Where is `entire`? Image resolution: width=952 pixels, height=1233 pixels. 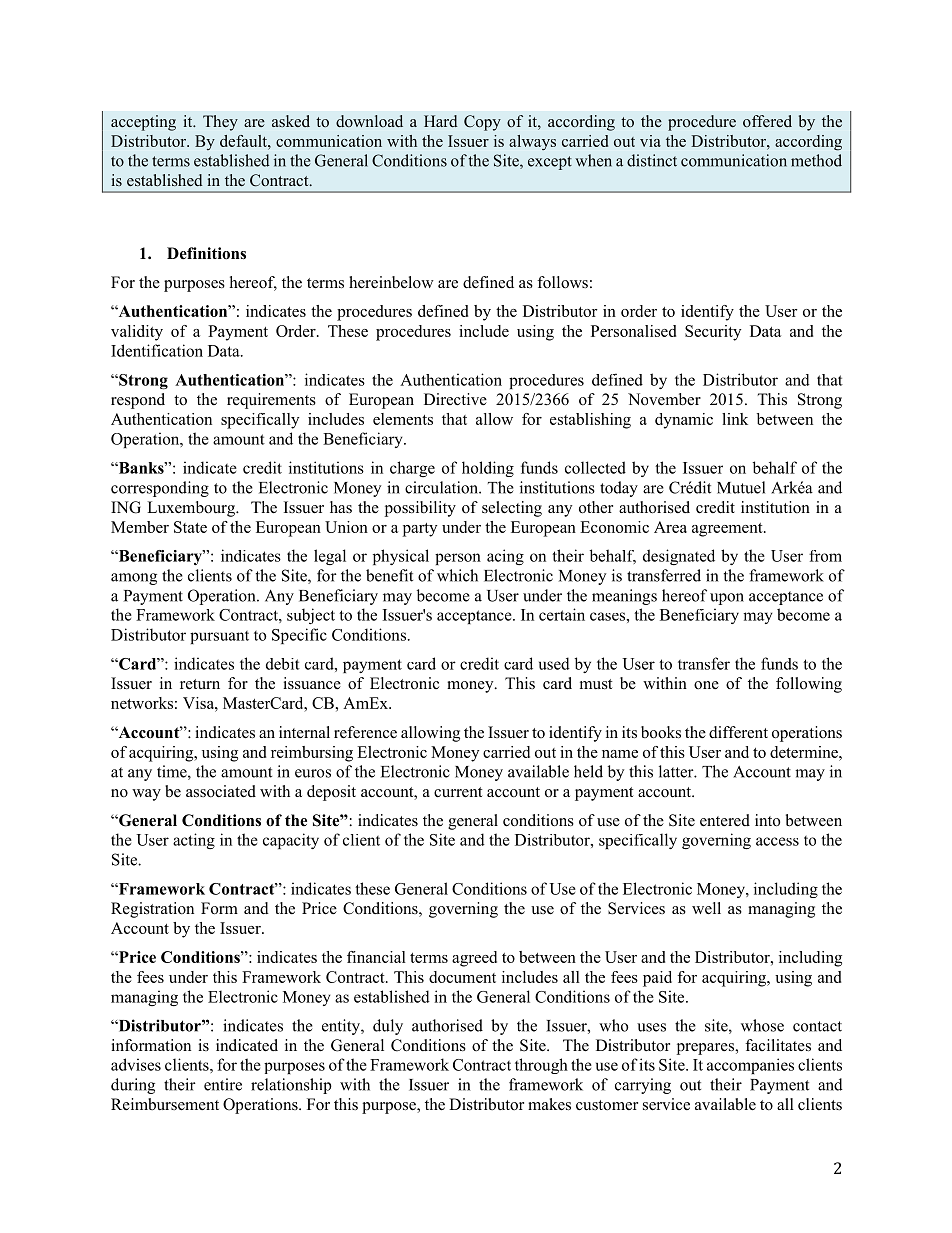 entire is located at coordinates (223, 1084).
